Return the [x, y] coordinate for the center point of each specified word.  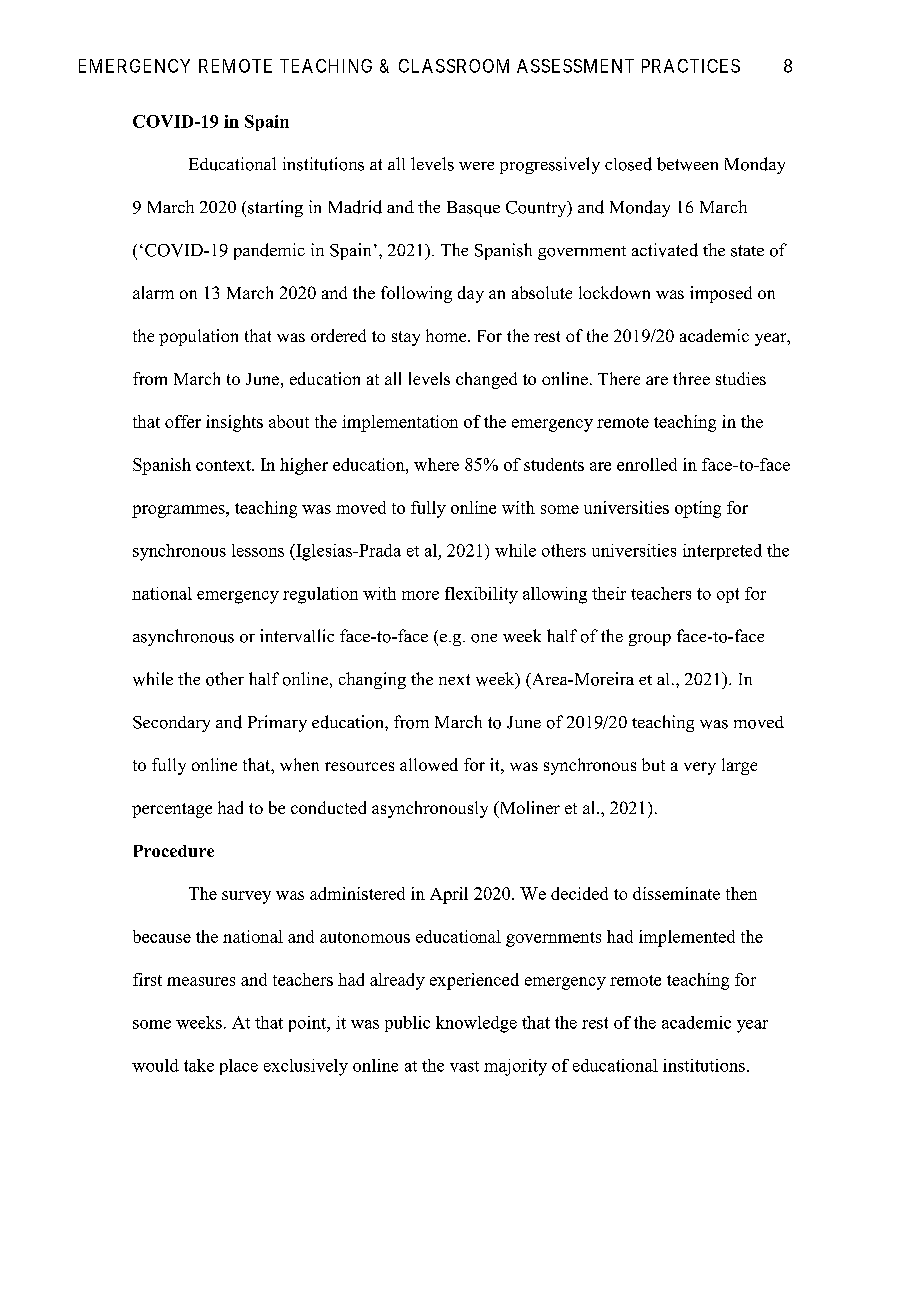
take [199, 1065]
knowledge [476, 1024]
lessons [258, 550]
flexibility [481, 595]
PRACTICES [691, 66]
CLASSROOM [454, 66]
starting [275, 208]
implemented [687, 938]
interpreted [722, 552]
